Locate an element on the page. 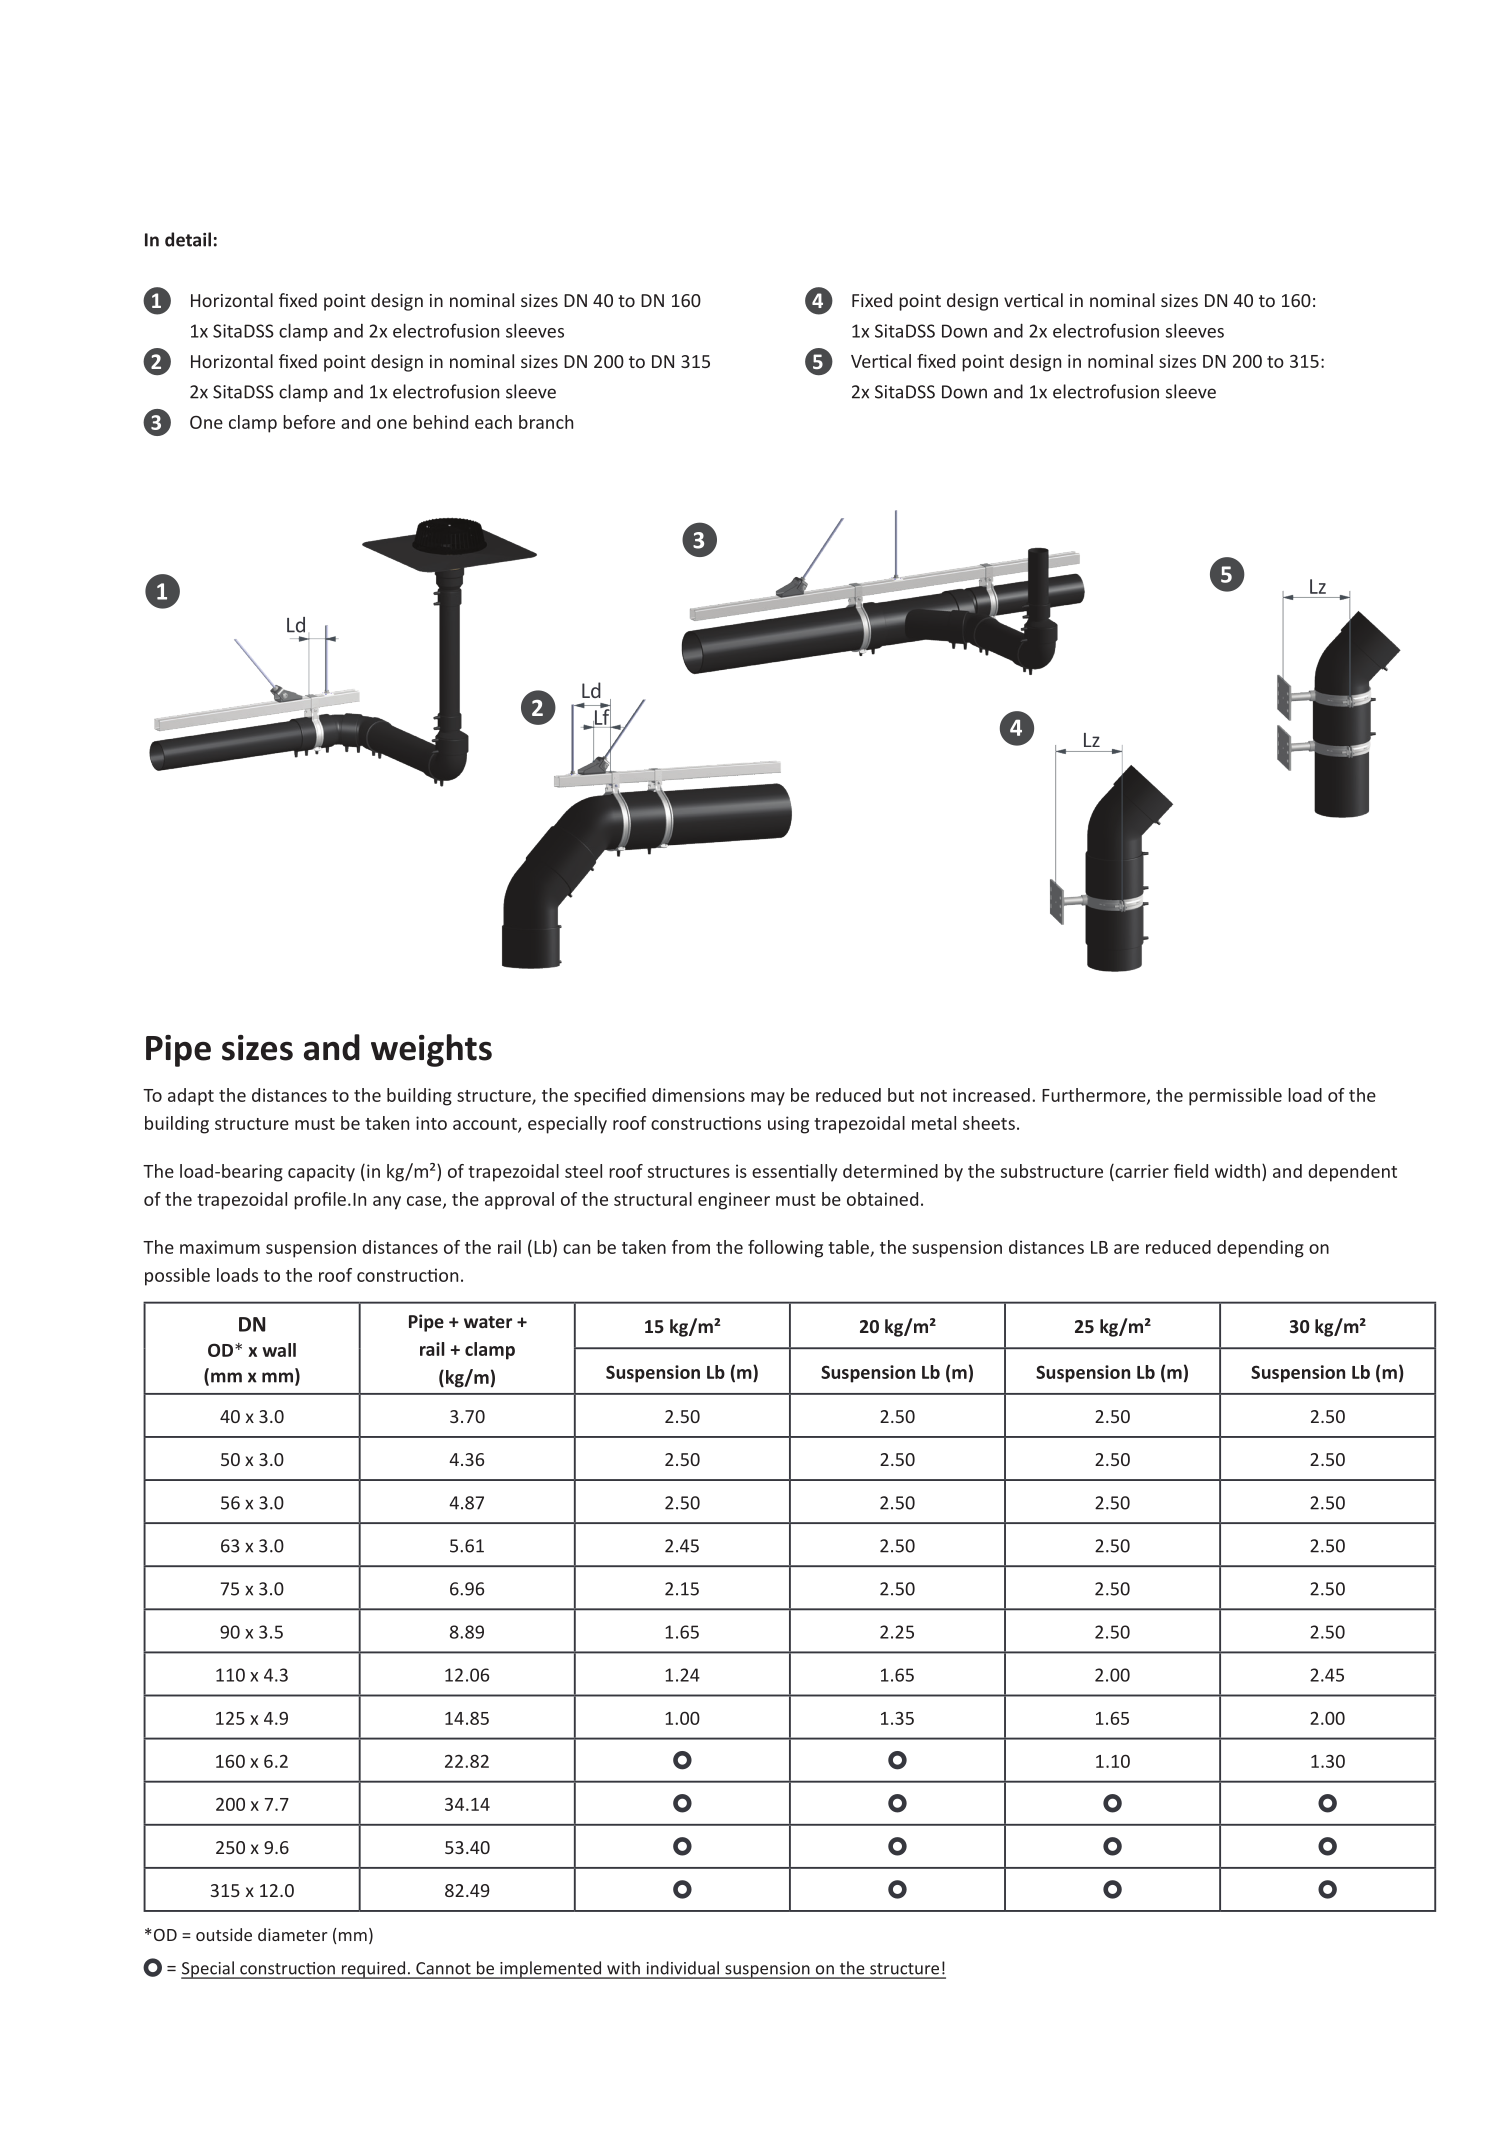  diameter is located at coordinates (292, 1934).
